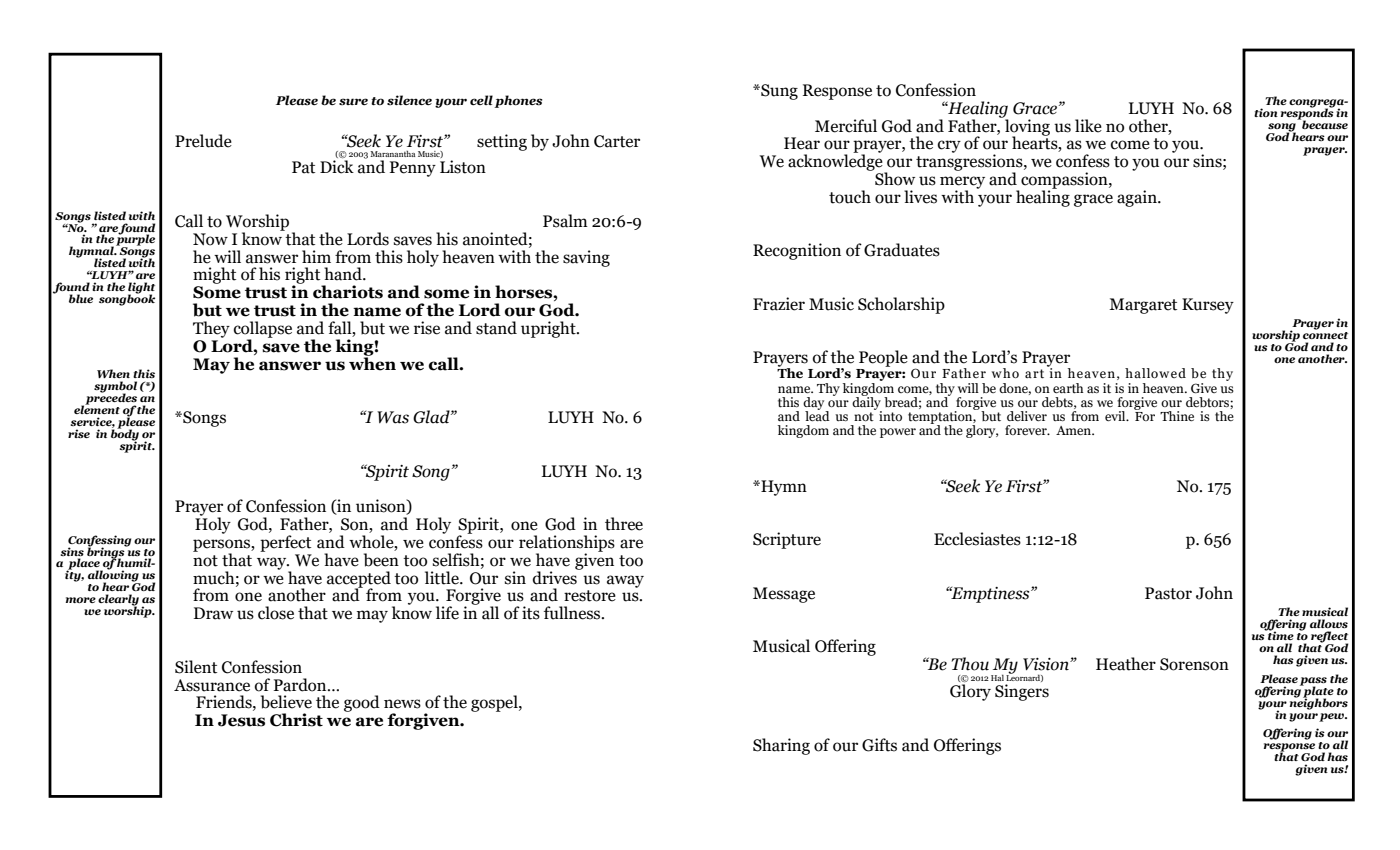 The image size is (1400, 850). What do you see at coordinates (97, 408) in the screenshot?
I see `element` at bounding box center [97, 408].
